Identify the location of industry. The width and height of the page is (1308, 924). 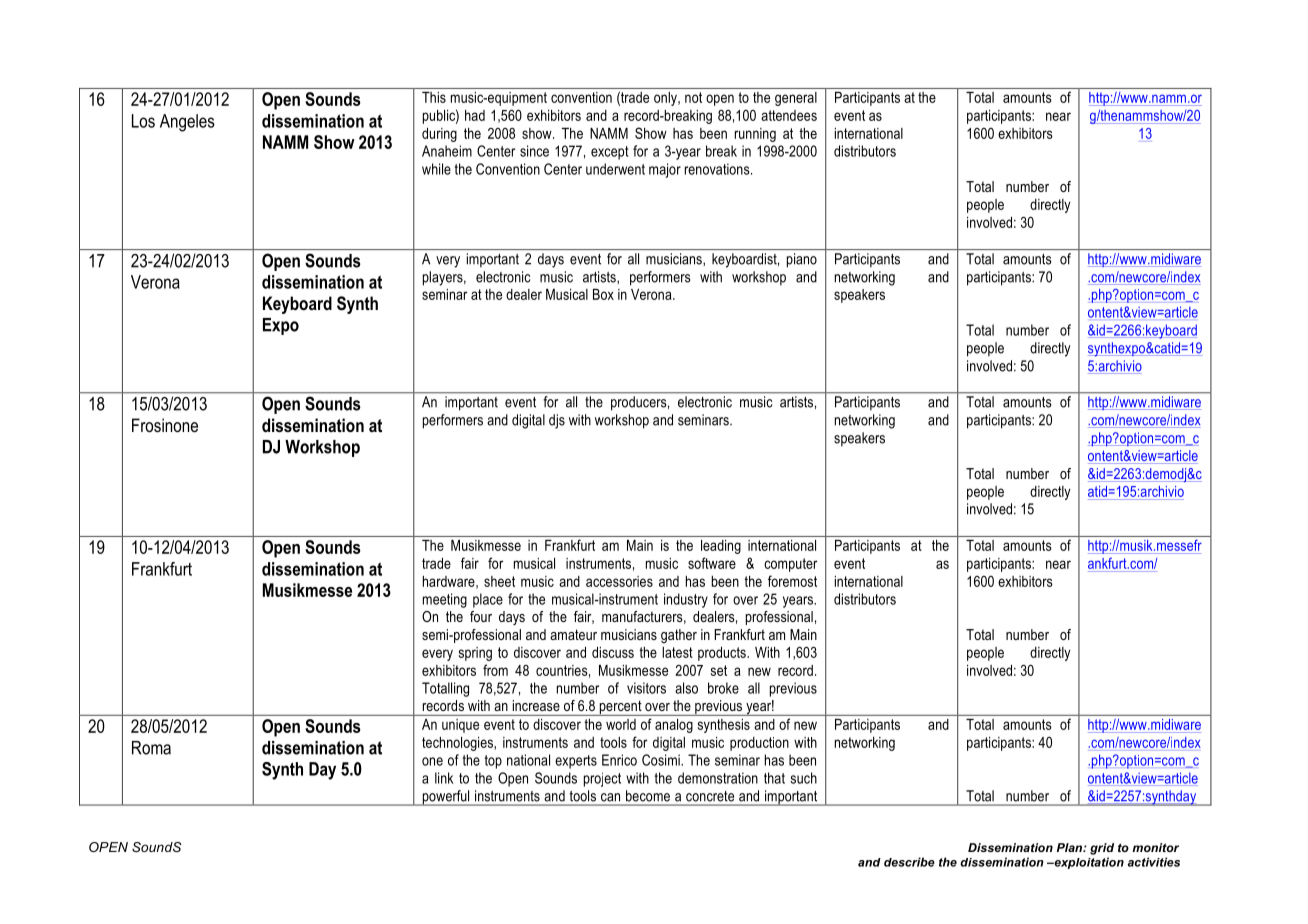
(686, 600).
